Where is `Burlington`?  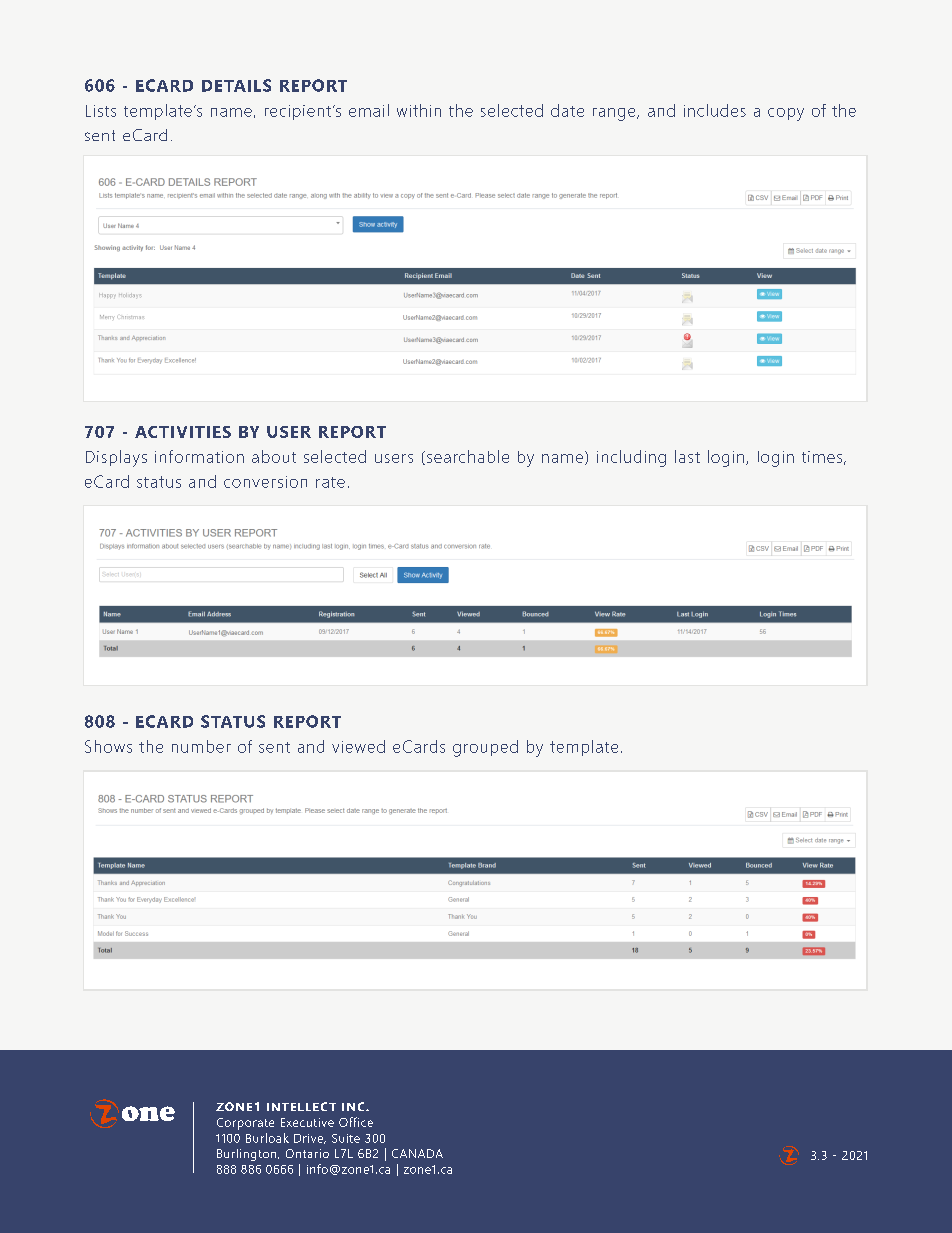 Burlington is located at coordinates (248, 1155).
